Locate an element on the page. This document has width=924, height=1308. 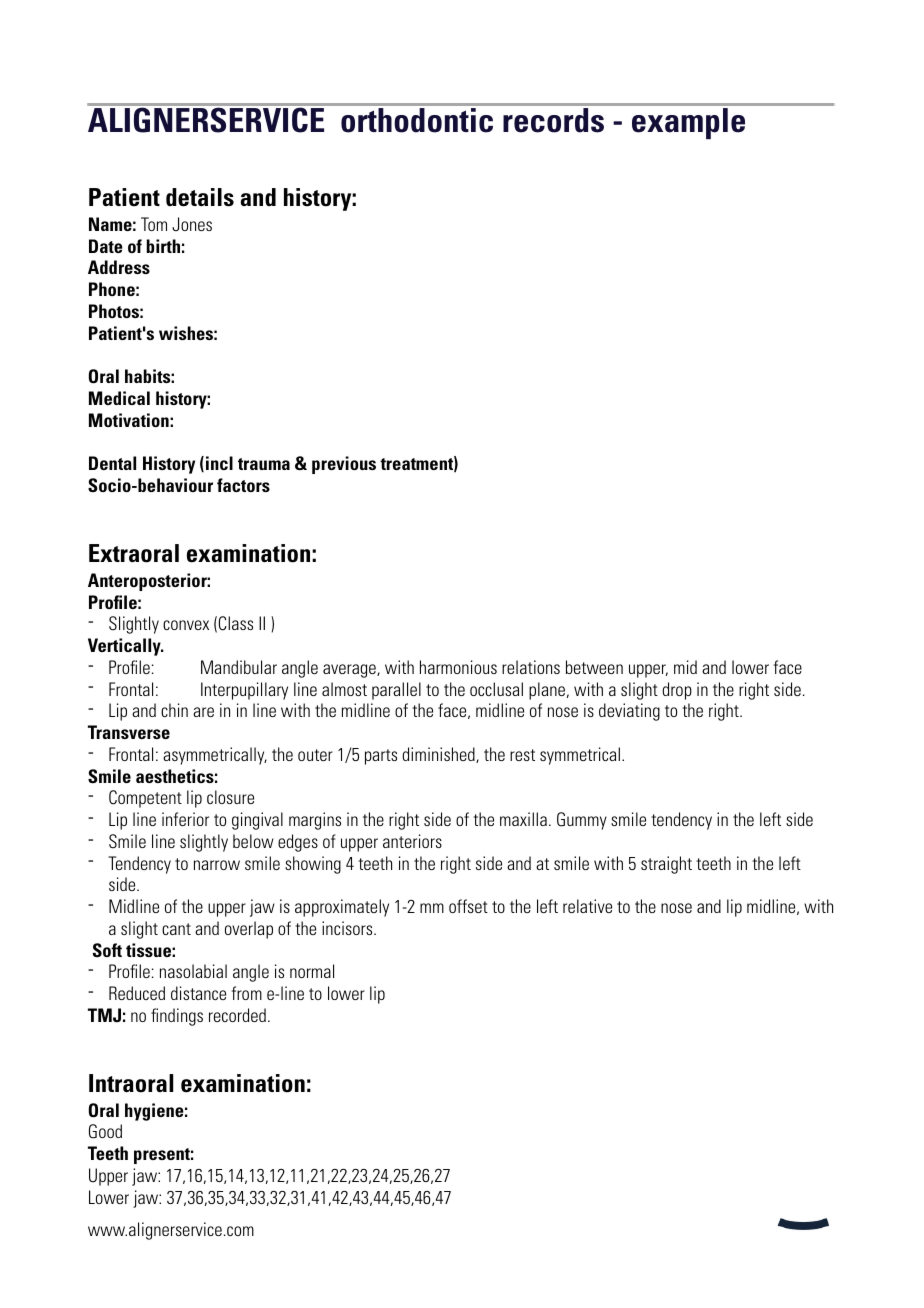
details is located at coordinates (200, 197).
